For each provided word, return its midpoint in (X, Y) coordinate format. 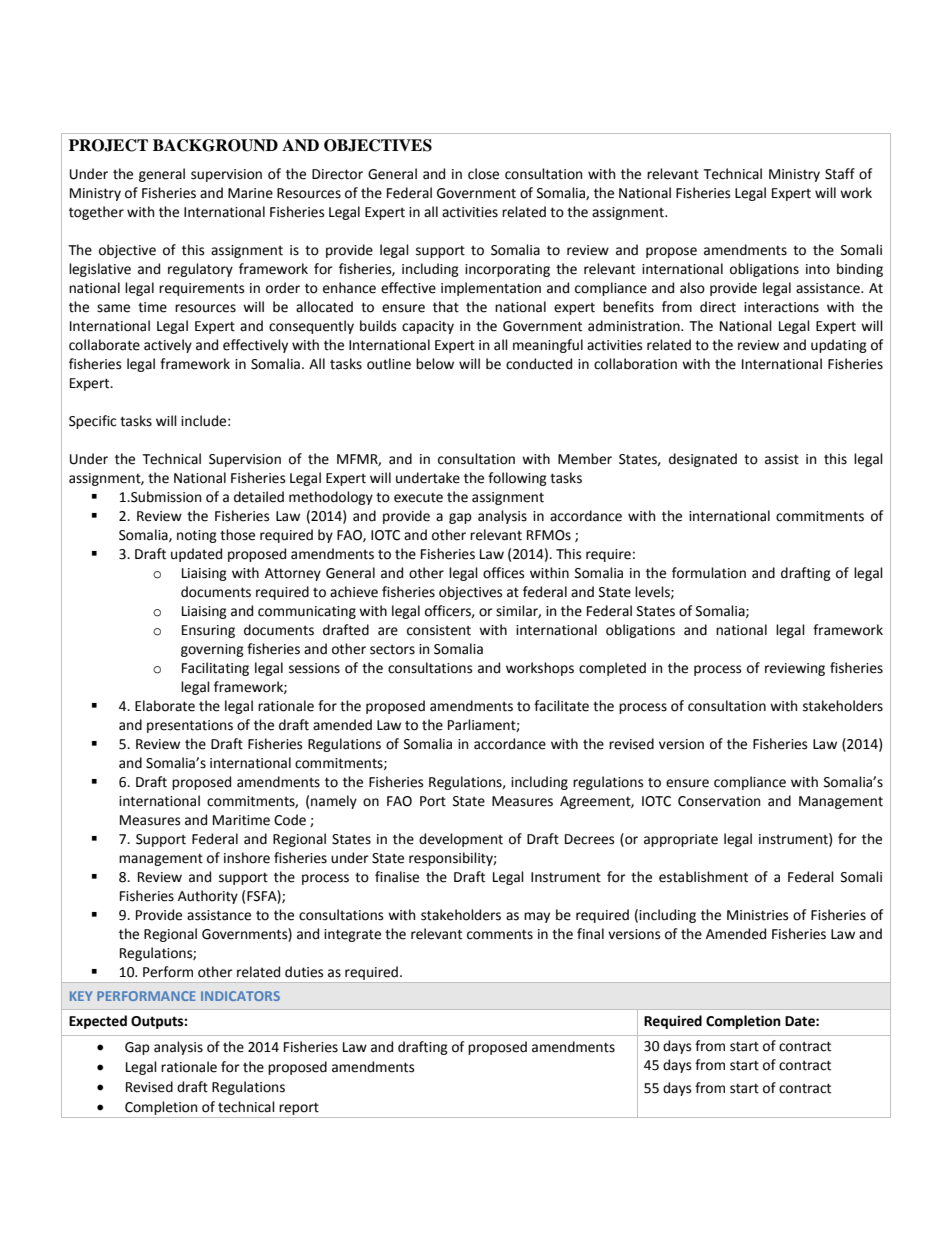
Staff (840, 174)
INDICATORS (240, 996)
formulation (709, 573)
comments (500, 934)
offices (503, 573)
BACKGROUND (215, 145)
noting (197, 536)
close (483, 174)
